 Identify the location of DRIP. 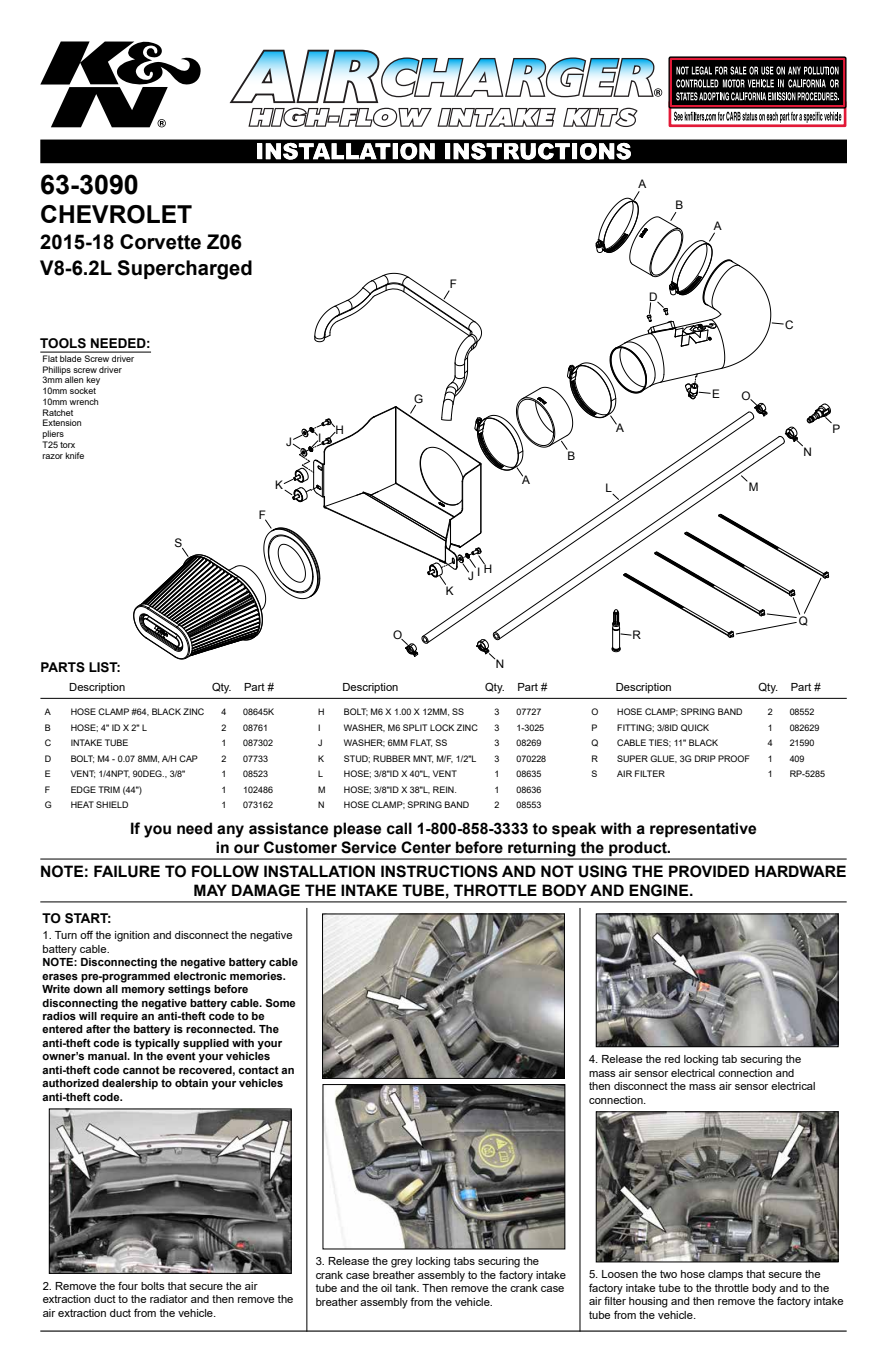
(705, 758).
